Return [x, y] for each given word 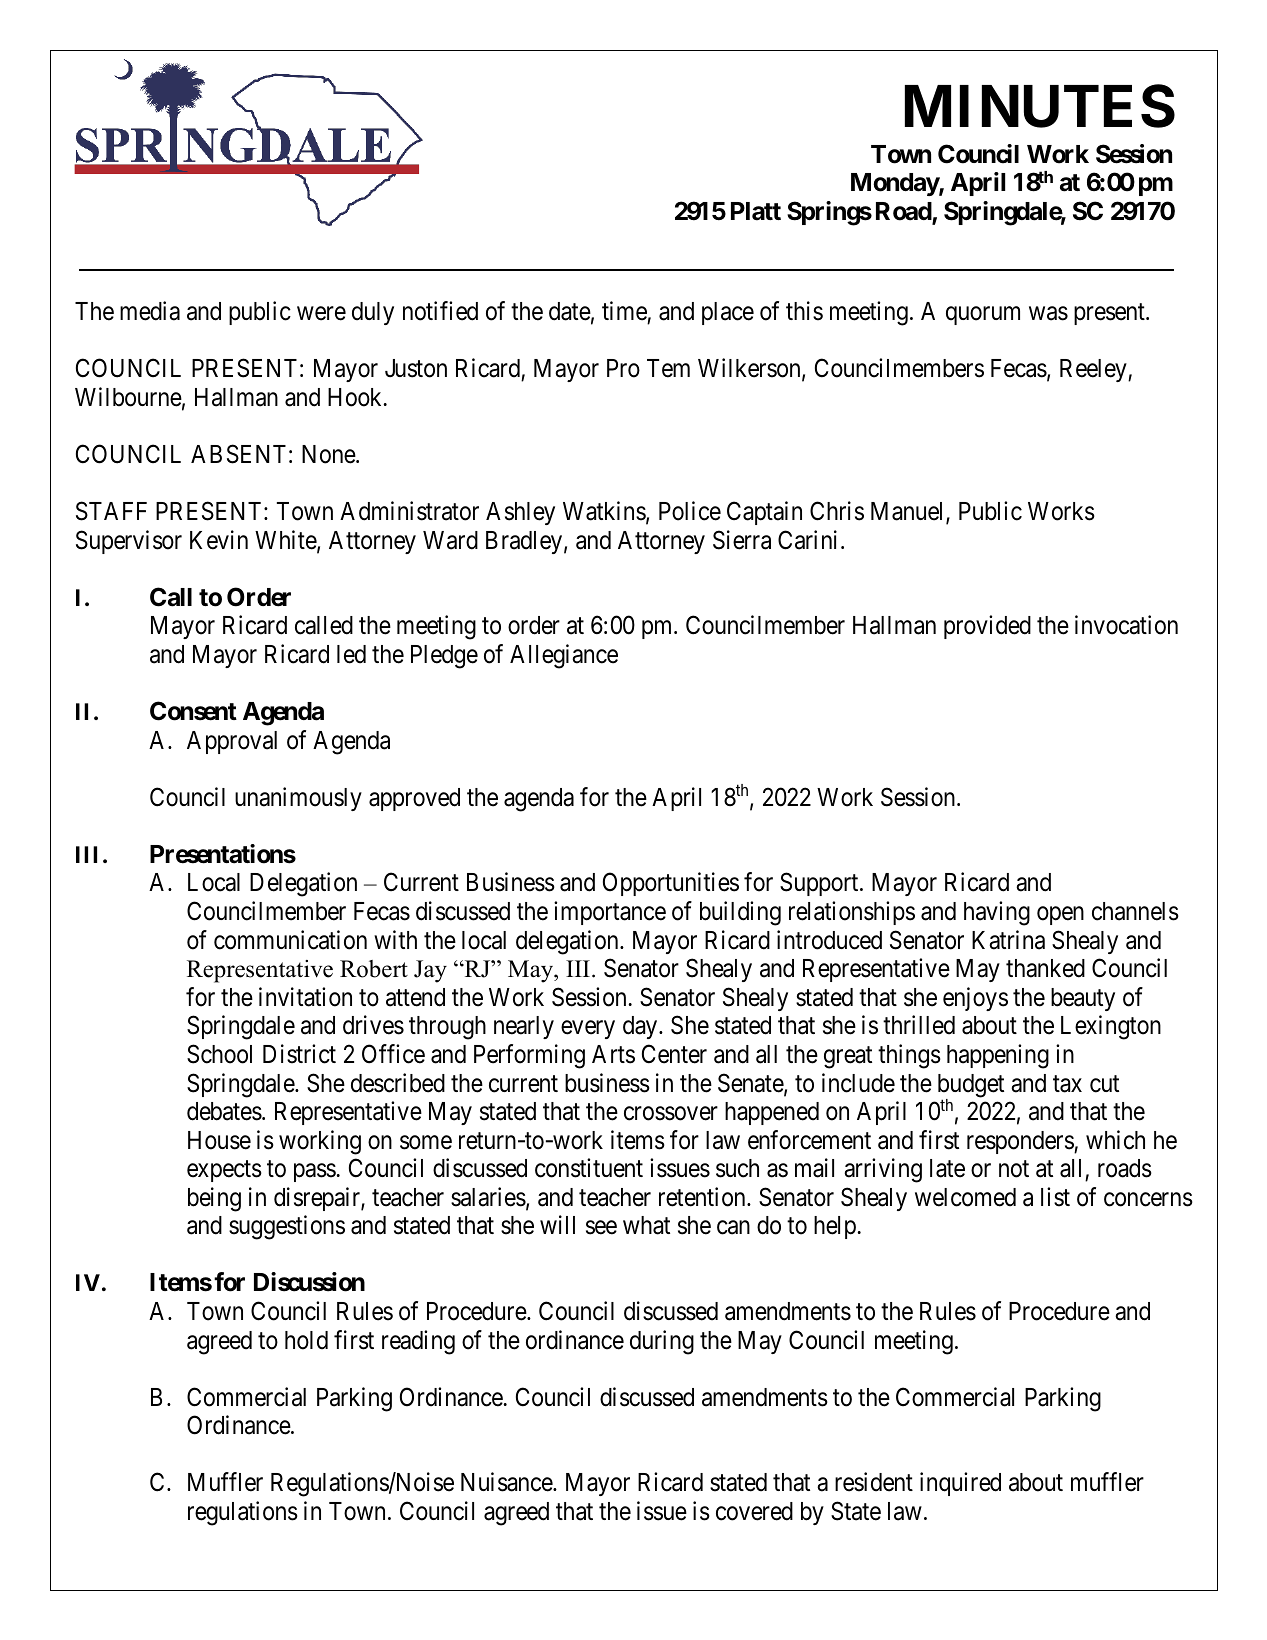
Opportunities [671, 884]
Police [690, 511]
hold [306, 1340]
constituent [589, 1168]
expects [224, 1171]
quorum [983, 315]
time [624, 311]
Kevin [219, 540]
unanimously [298, 799]
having [997, 913]
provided [987, 627]
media [150, 311]
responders [1021, 1142]
